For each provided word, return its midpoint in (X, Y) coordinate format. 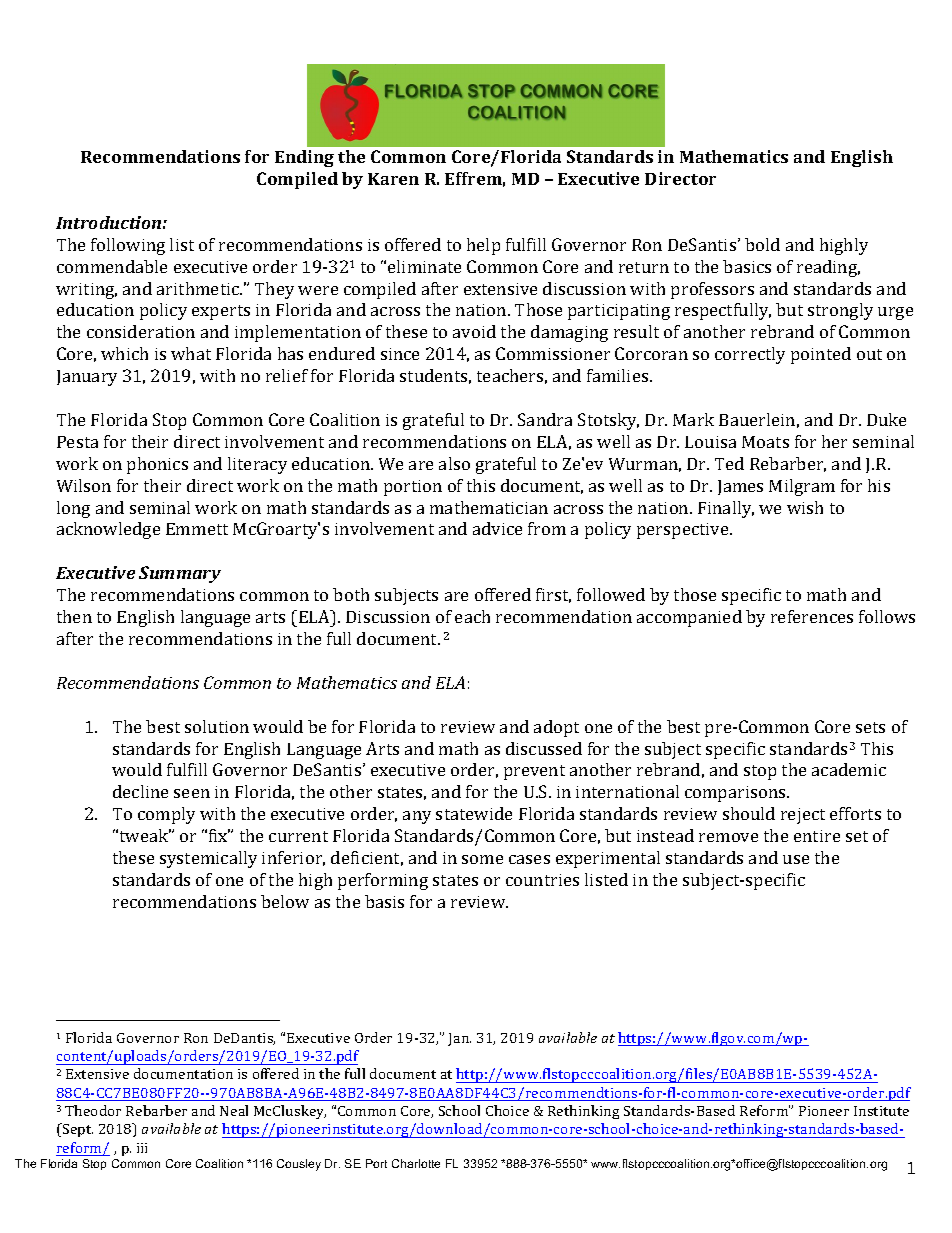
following (128, 246)
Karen (393, 179)
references (812, 616)
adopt (556, 728)
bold (762, 244)
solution (217, 726)
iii (142, 1148)
